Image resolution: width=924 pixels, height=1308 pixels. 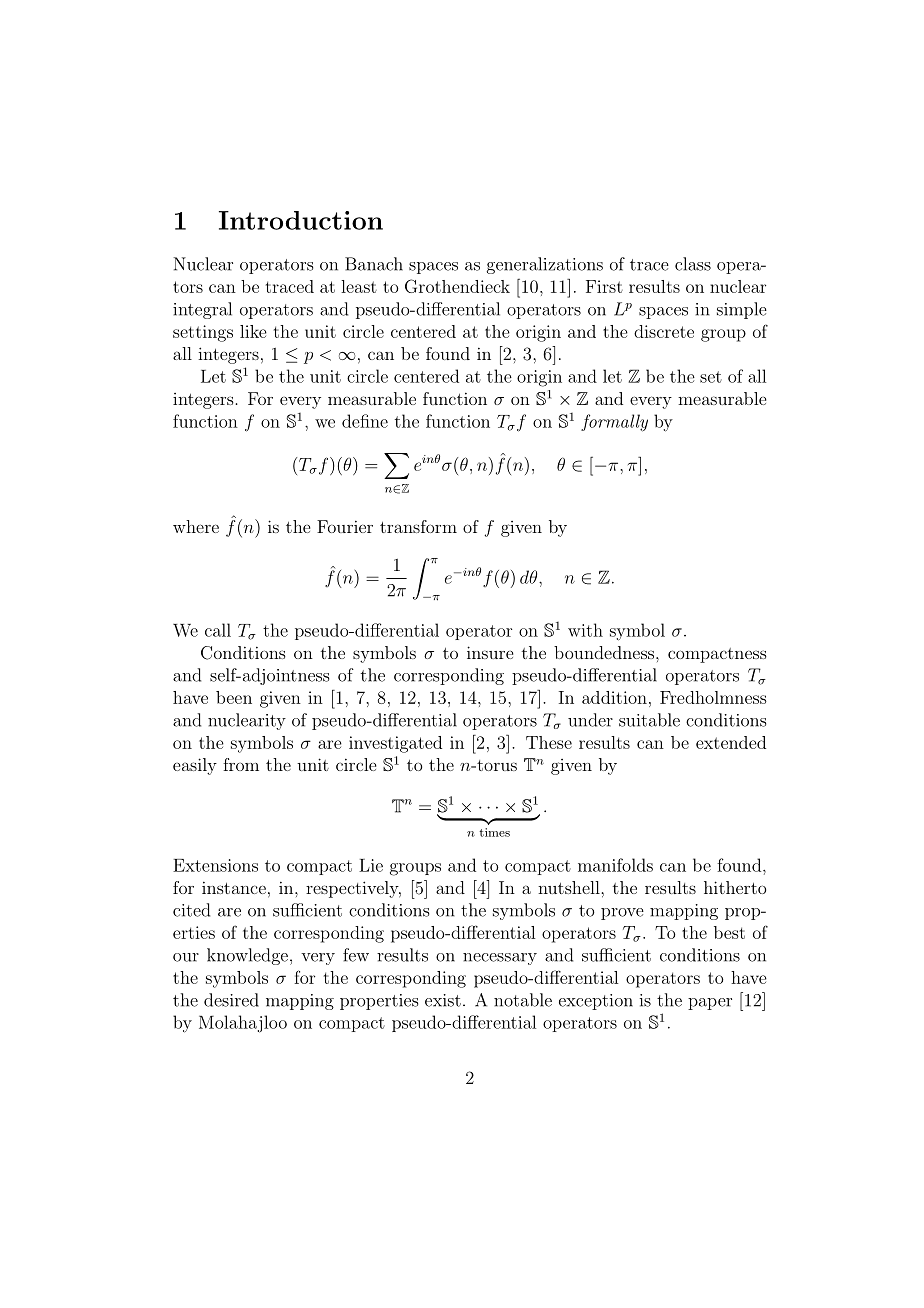 What do you see at coordinates (418, 526) in the screenshot?
I see `transform` at bounding box center [418, 526].
